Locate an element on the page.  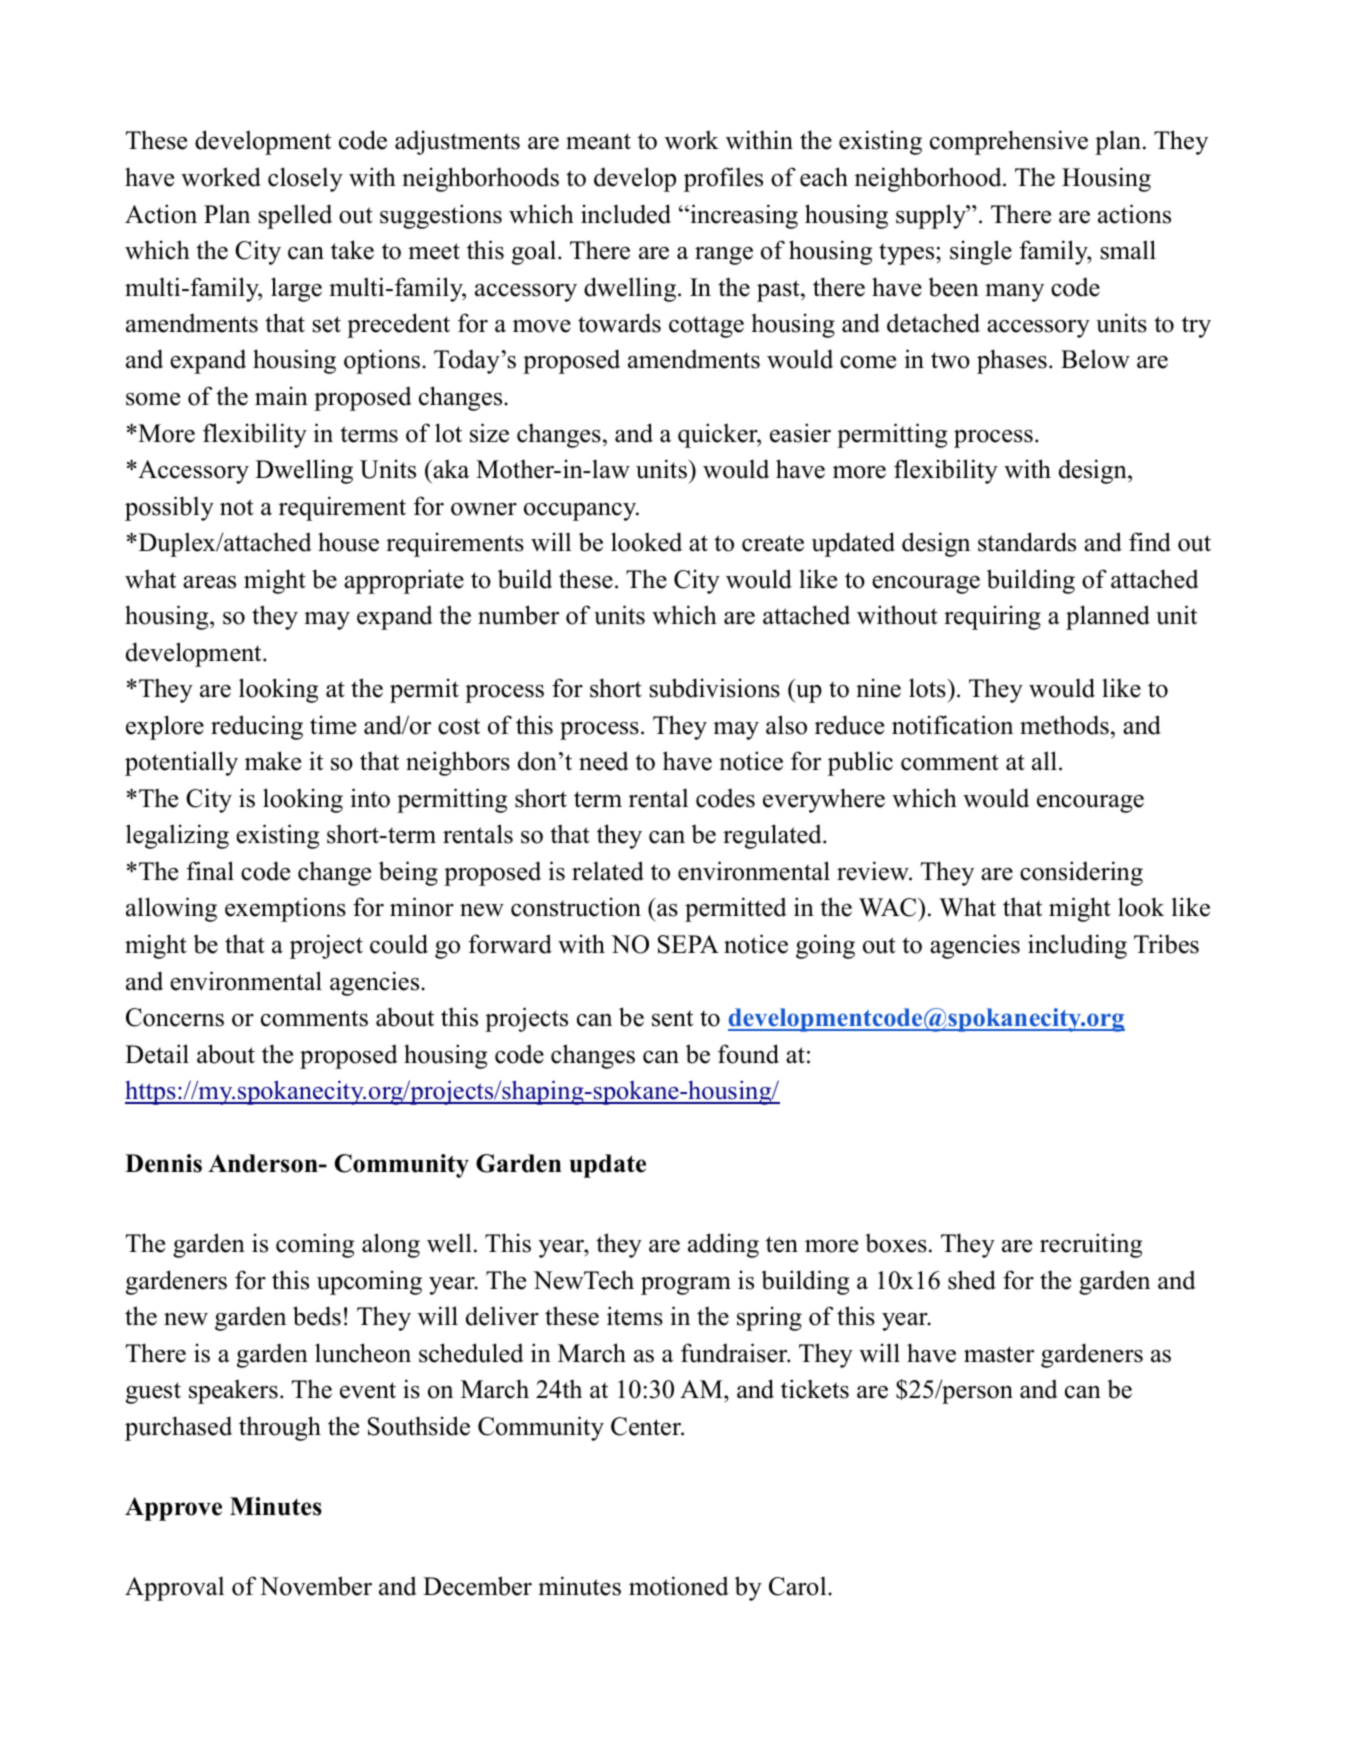
main is located at coordinates (281, 395).
